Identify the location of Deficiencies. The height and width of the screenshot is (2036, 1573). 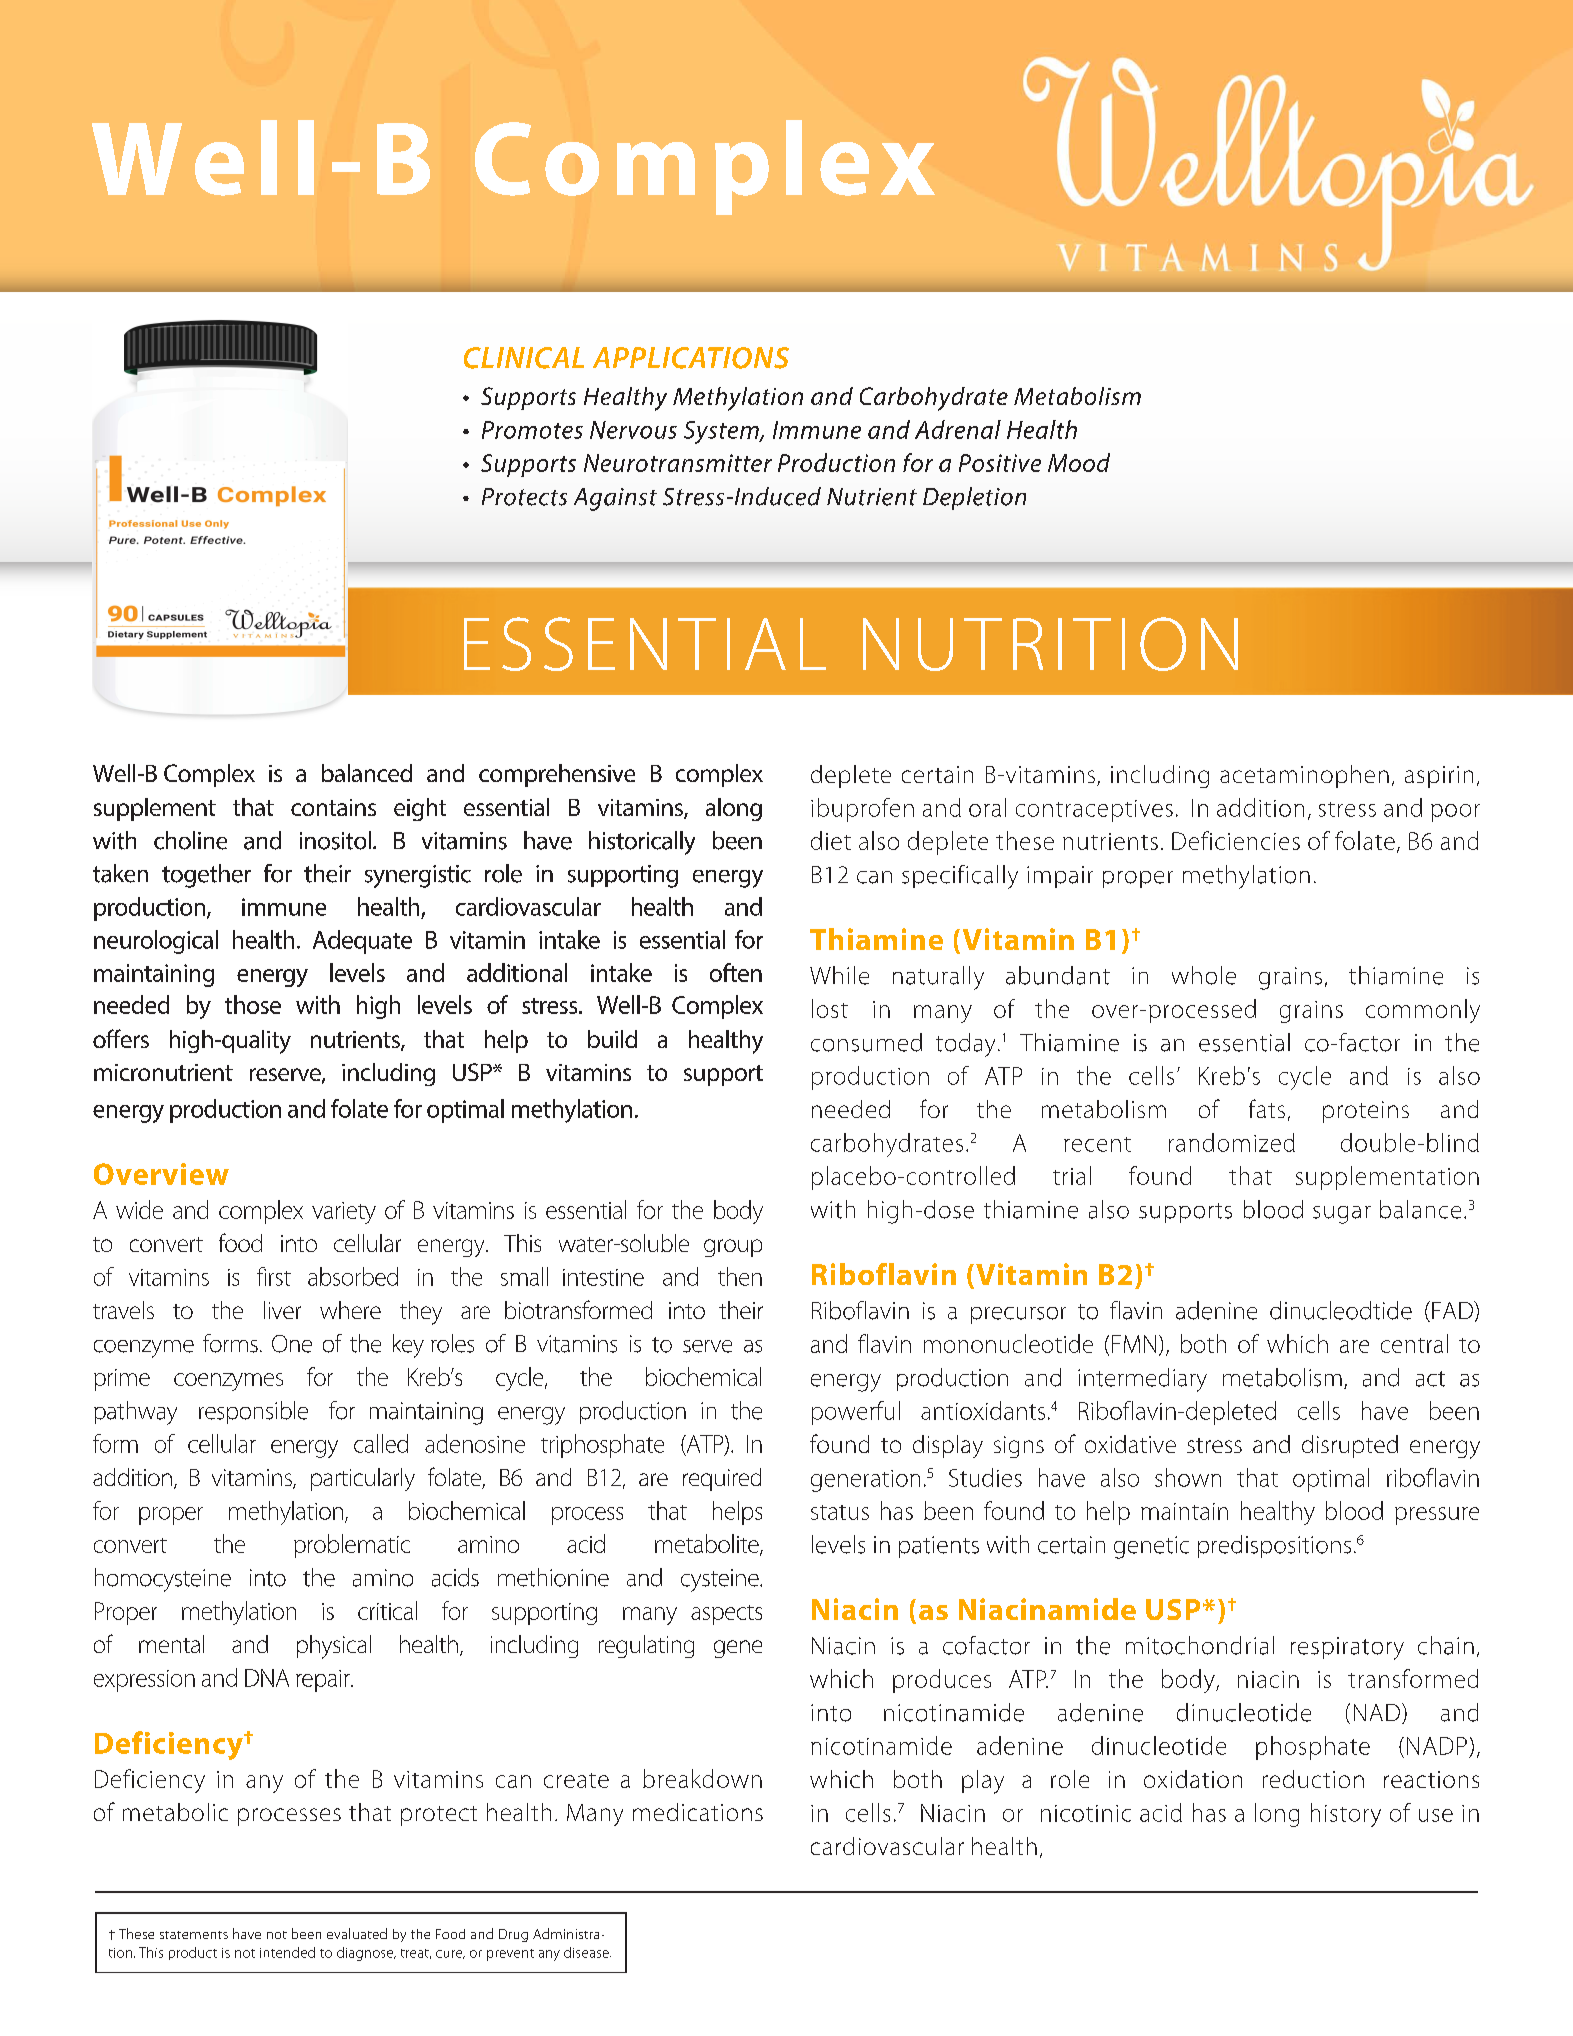
(1236, 840).
